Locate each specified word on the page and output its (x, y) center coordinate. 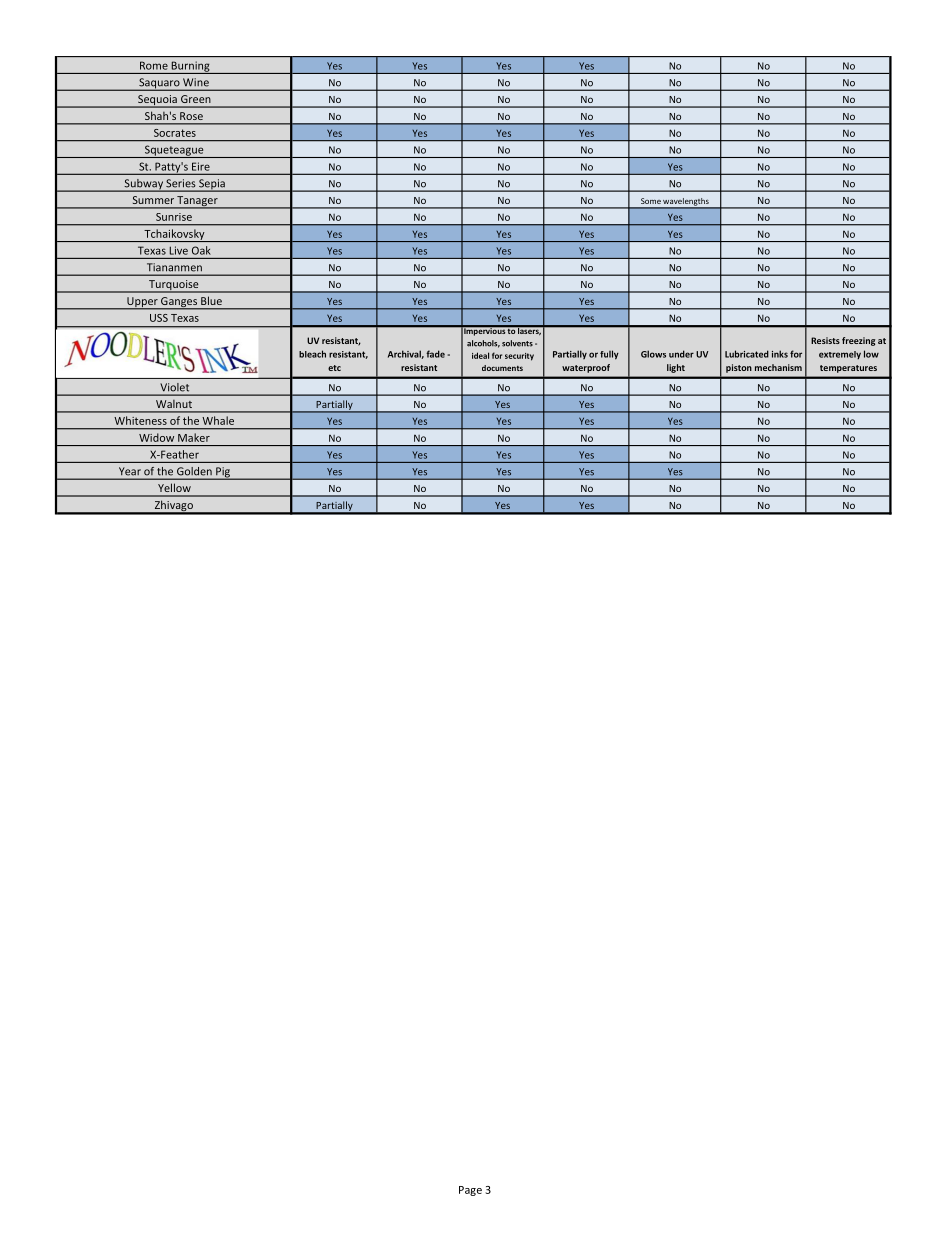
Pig (223, 473)
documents (502, 368)
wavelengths (686, 203)
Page (470, 1191)
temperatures (848, 369)
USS (159, 318)
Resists (825, 340)
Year (130, 471)
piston (739, 368)
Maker (194, 437)
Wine (196, 82)
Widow (156, 437)
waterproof (586, 368)
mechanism (778, 367)
